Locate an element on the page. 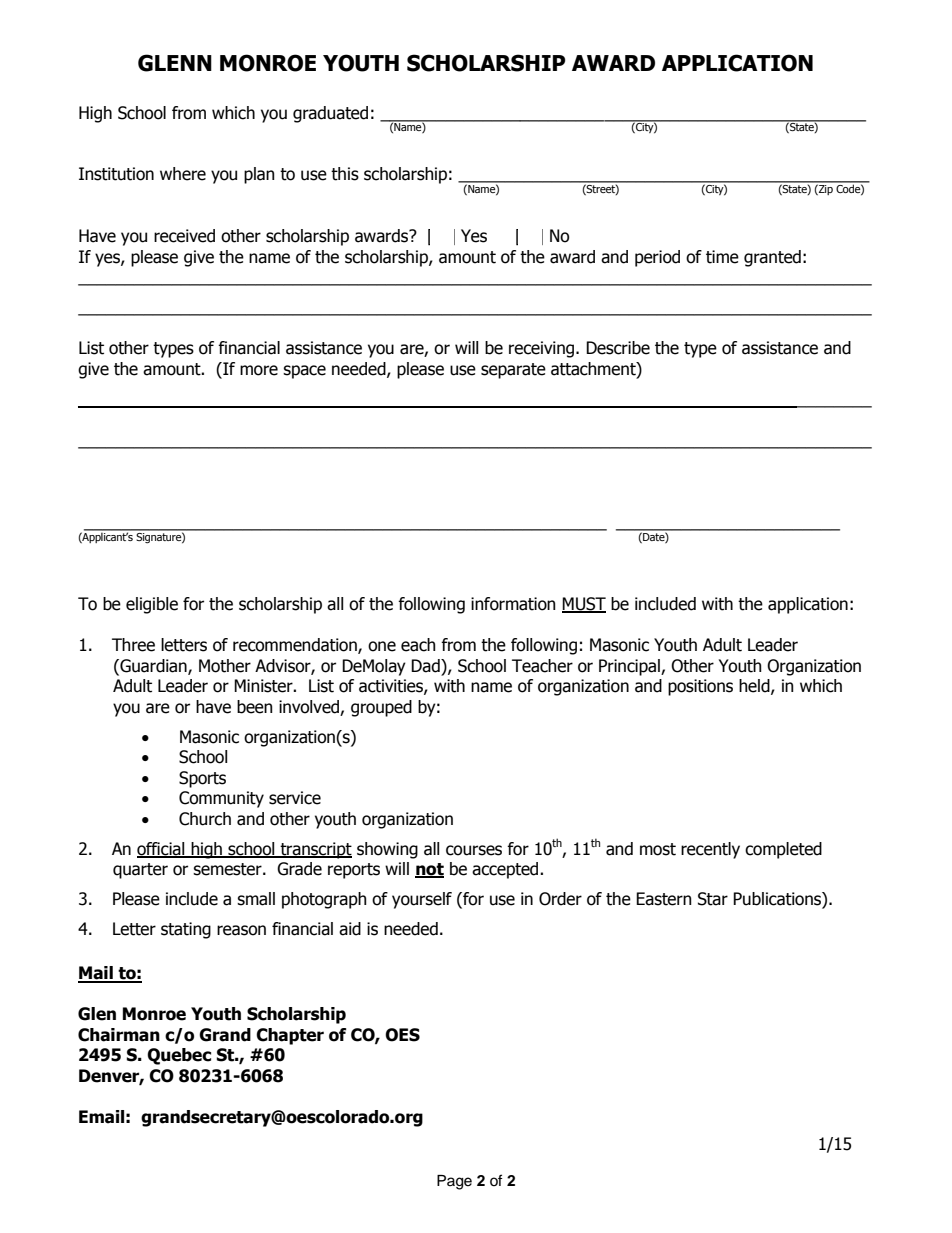 The height and width of the image is (1233, 952). Page is located at coordinates (454, 1182).
